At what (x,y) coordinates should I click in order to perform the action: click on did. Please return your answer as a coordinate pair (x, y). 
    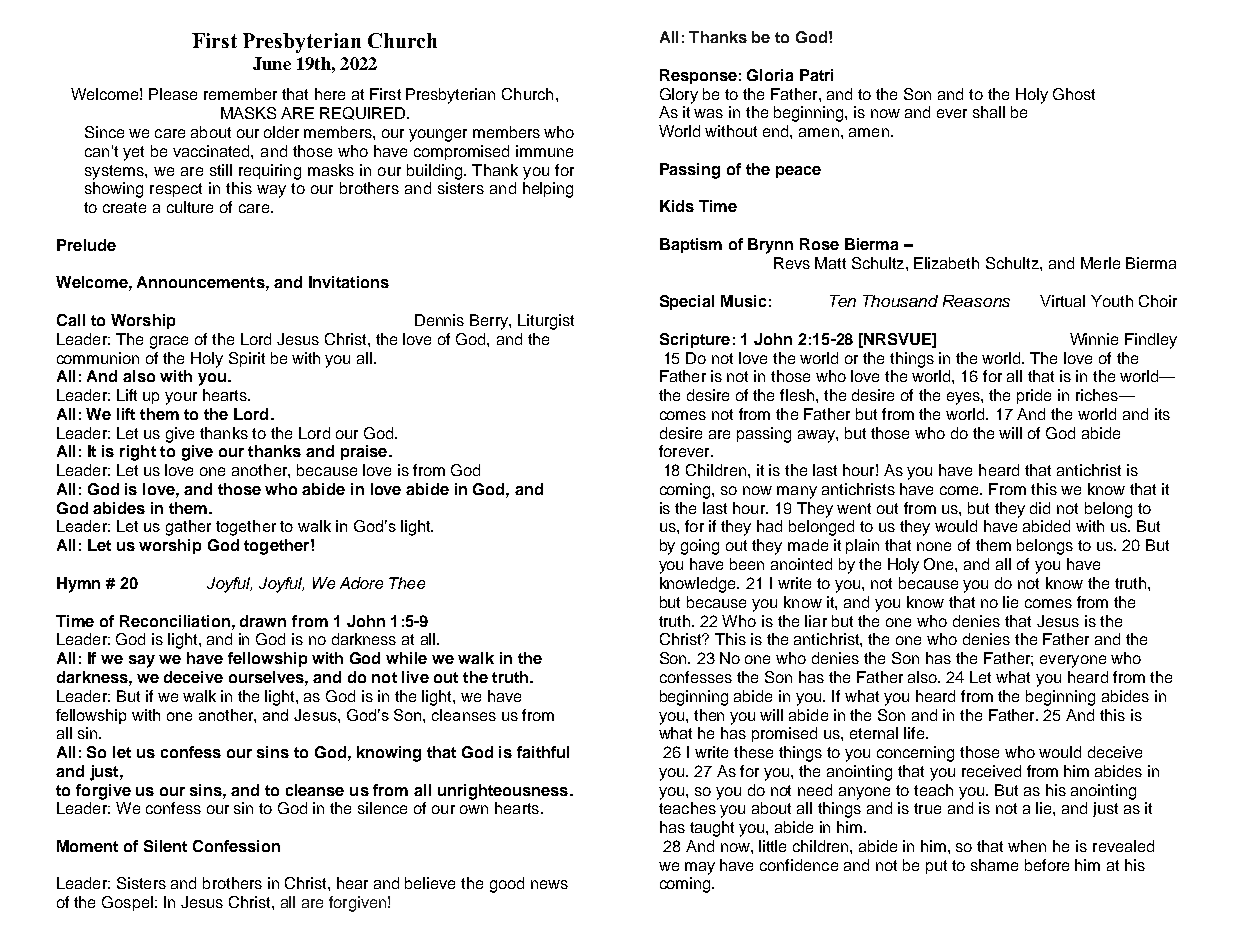
    Looking at the image, I should click on (1040, 508).
